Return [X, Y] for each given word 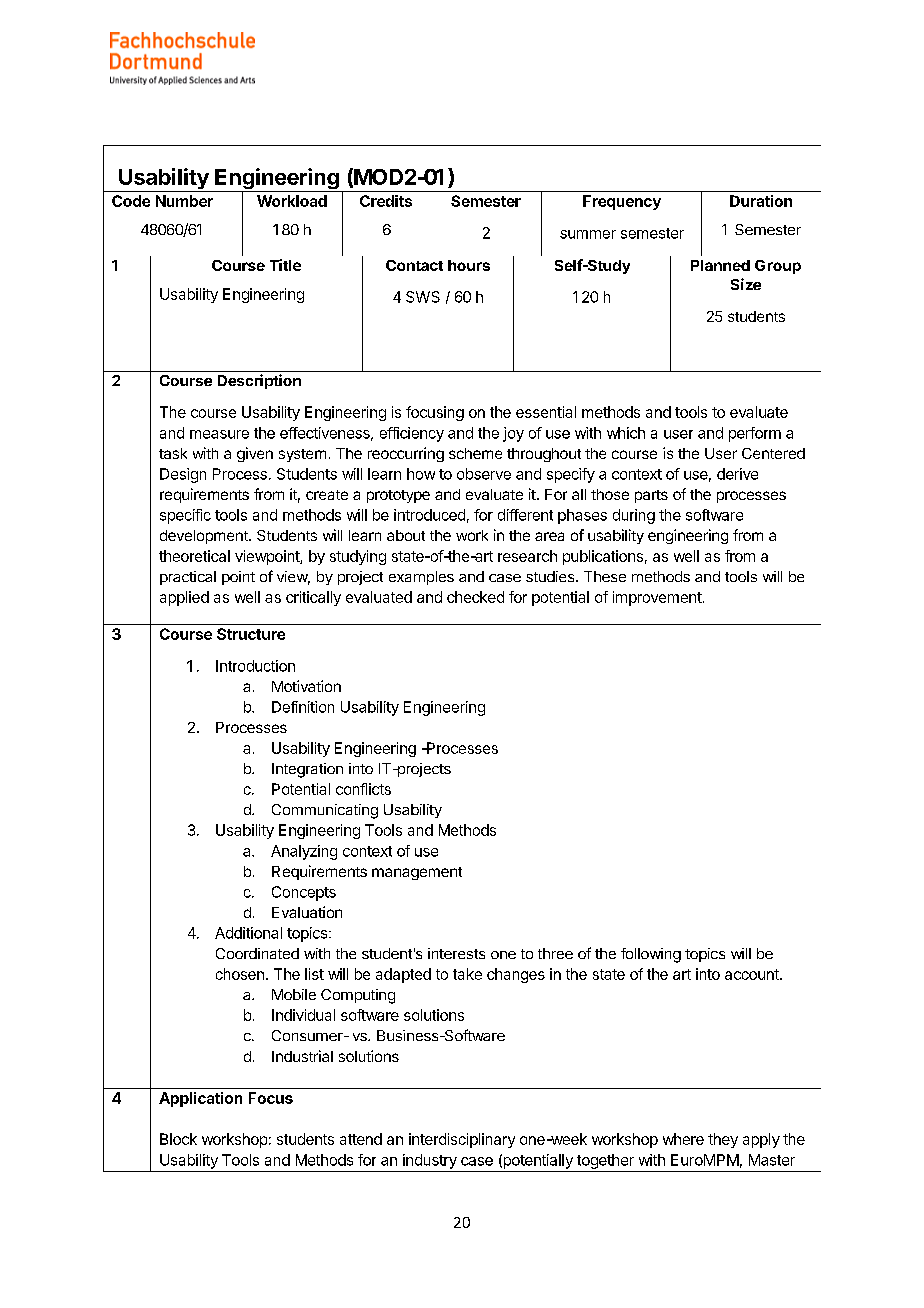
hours [469, 265]
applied [184, 598]
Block [178, 1139]
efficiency [412, 434]
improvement [657, 598]
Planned [720, 265]
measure [219, 434]
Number [184, 201]
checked [475, 597]
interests [456, 953]
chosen [240, 974]
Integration [307, 770]
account [753, 974]
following [651, 955]
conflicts [363, 789]
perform [755, 434]
